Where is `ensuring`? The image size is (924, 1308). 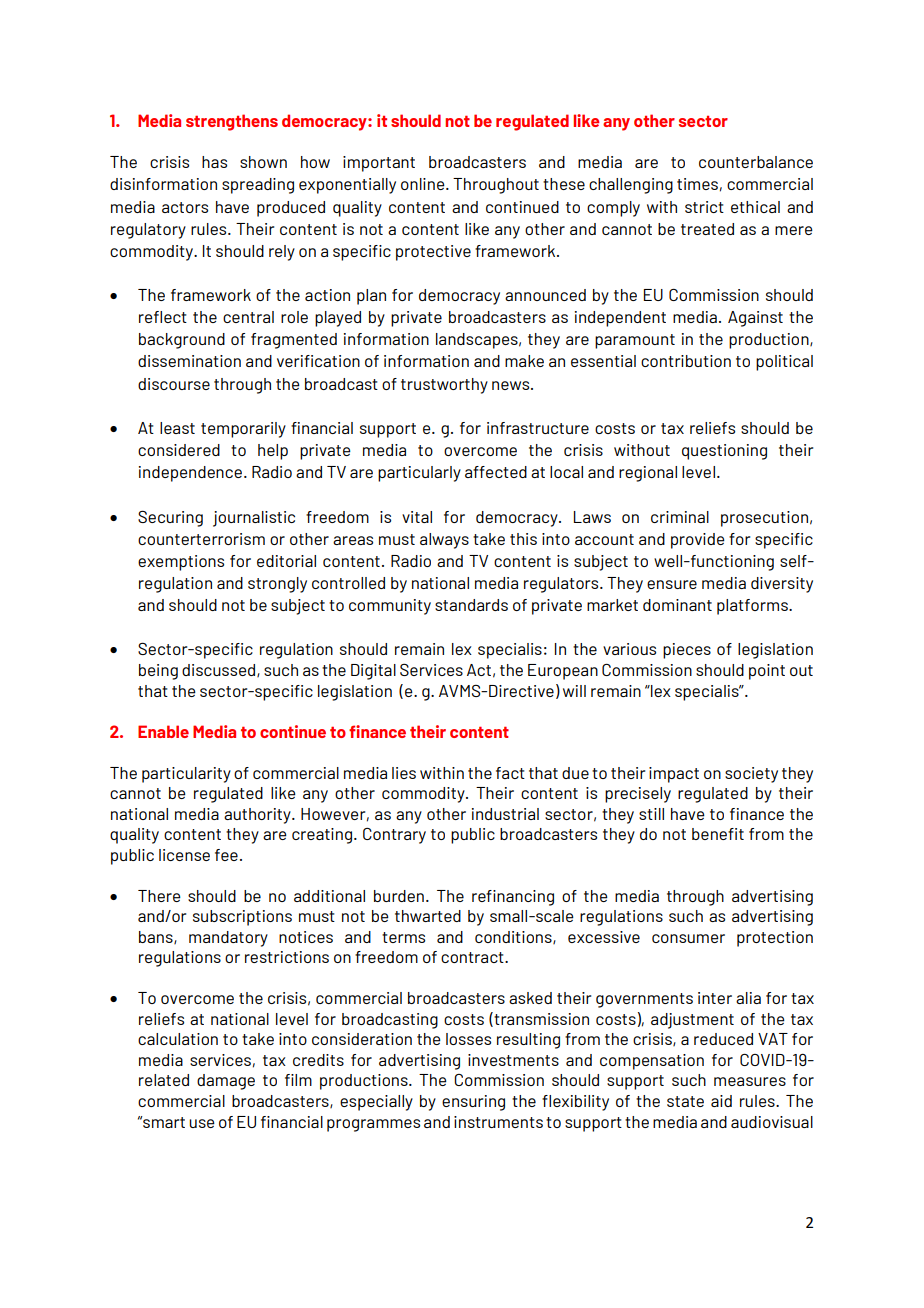 ensuring is located at coordinates (473, 1103).
